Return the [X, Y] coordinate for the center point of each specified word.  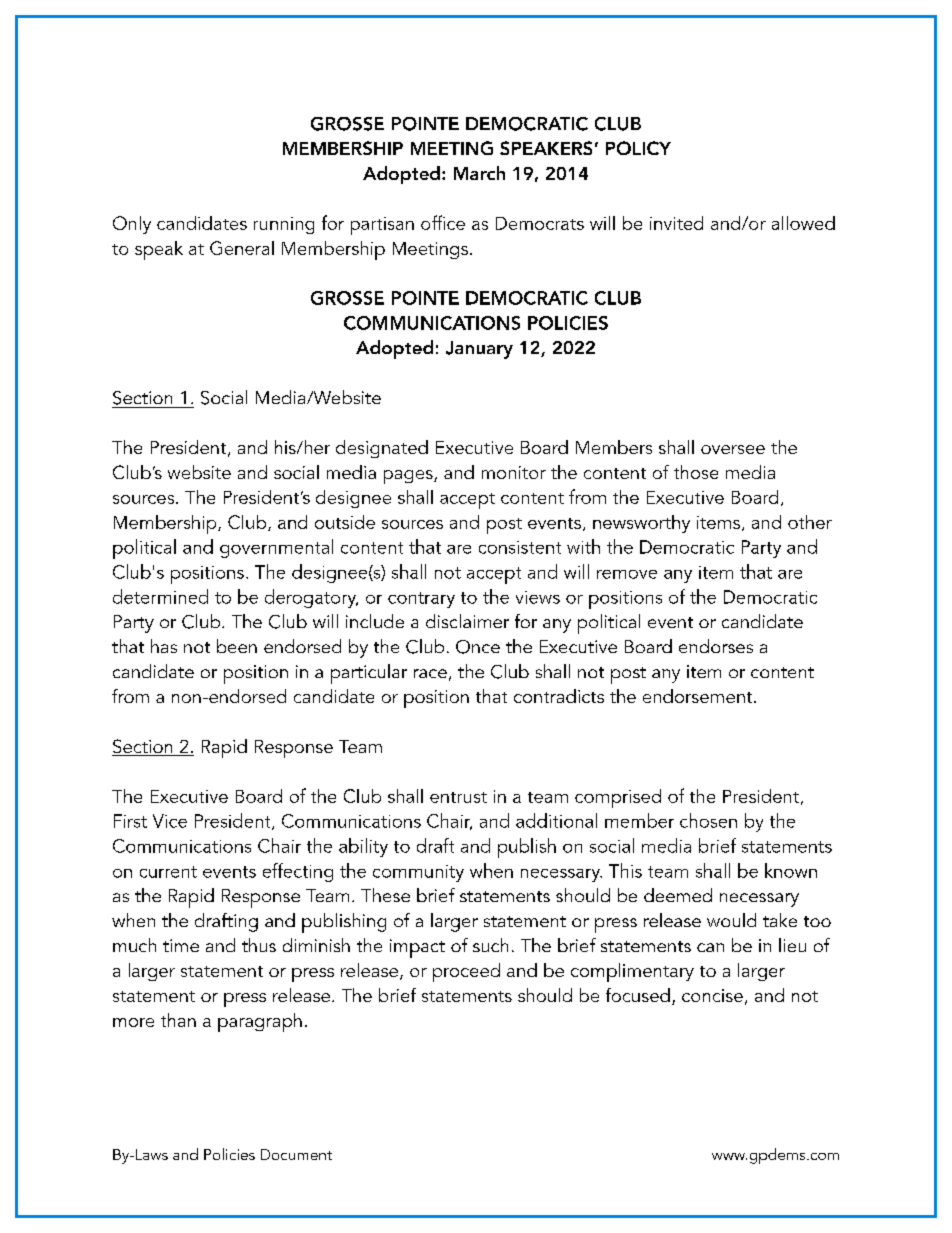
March [479, 173]
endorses [716, 646]
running [284, 225]
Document [296, 1154]
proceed [466, 972]
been [237, 646]
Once [478, 647]
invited [676, 223]
